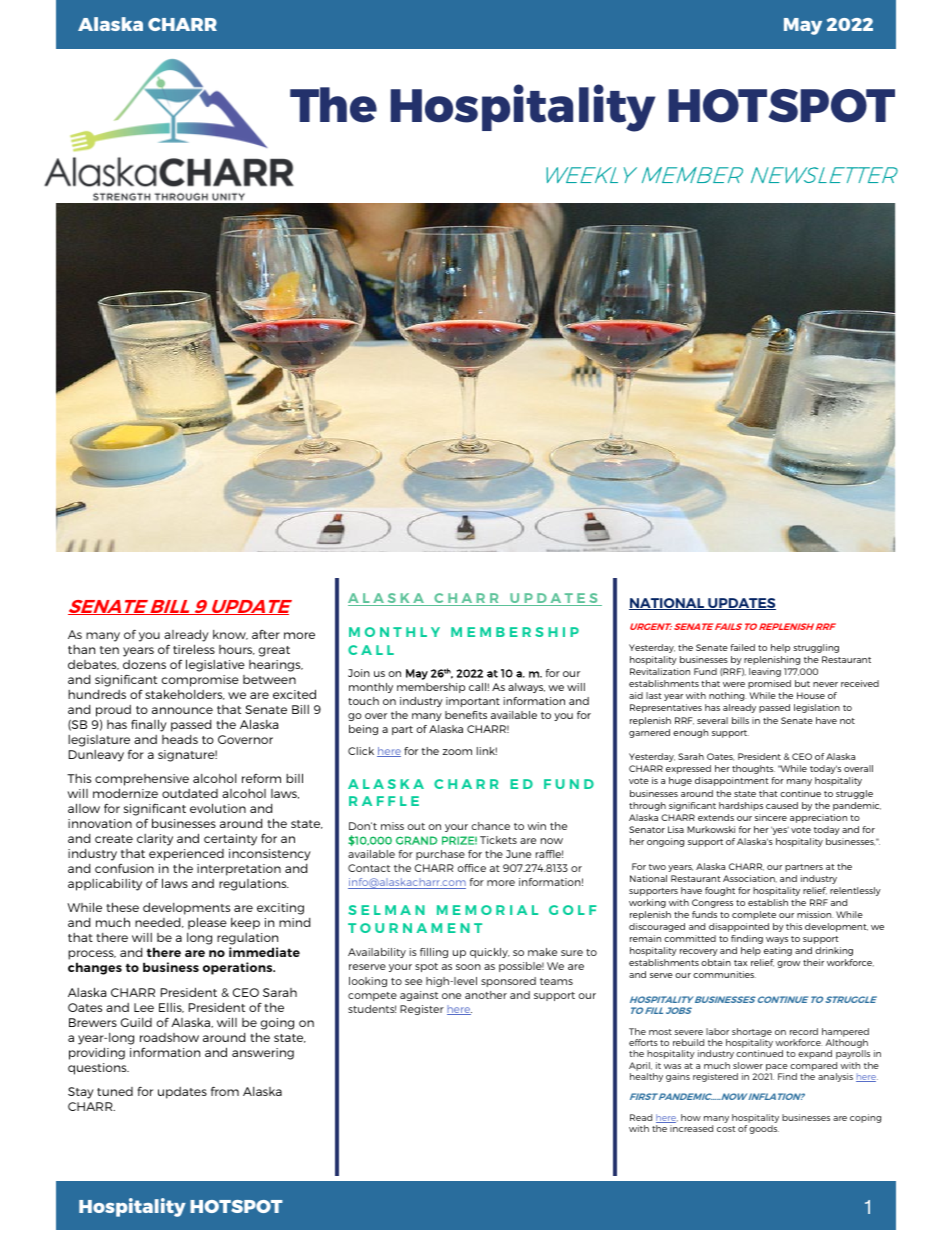  I want to click on failed, so click(742, 647).
